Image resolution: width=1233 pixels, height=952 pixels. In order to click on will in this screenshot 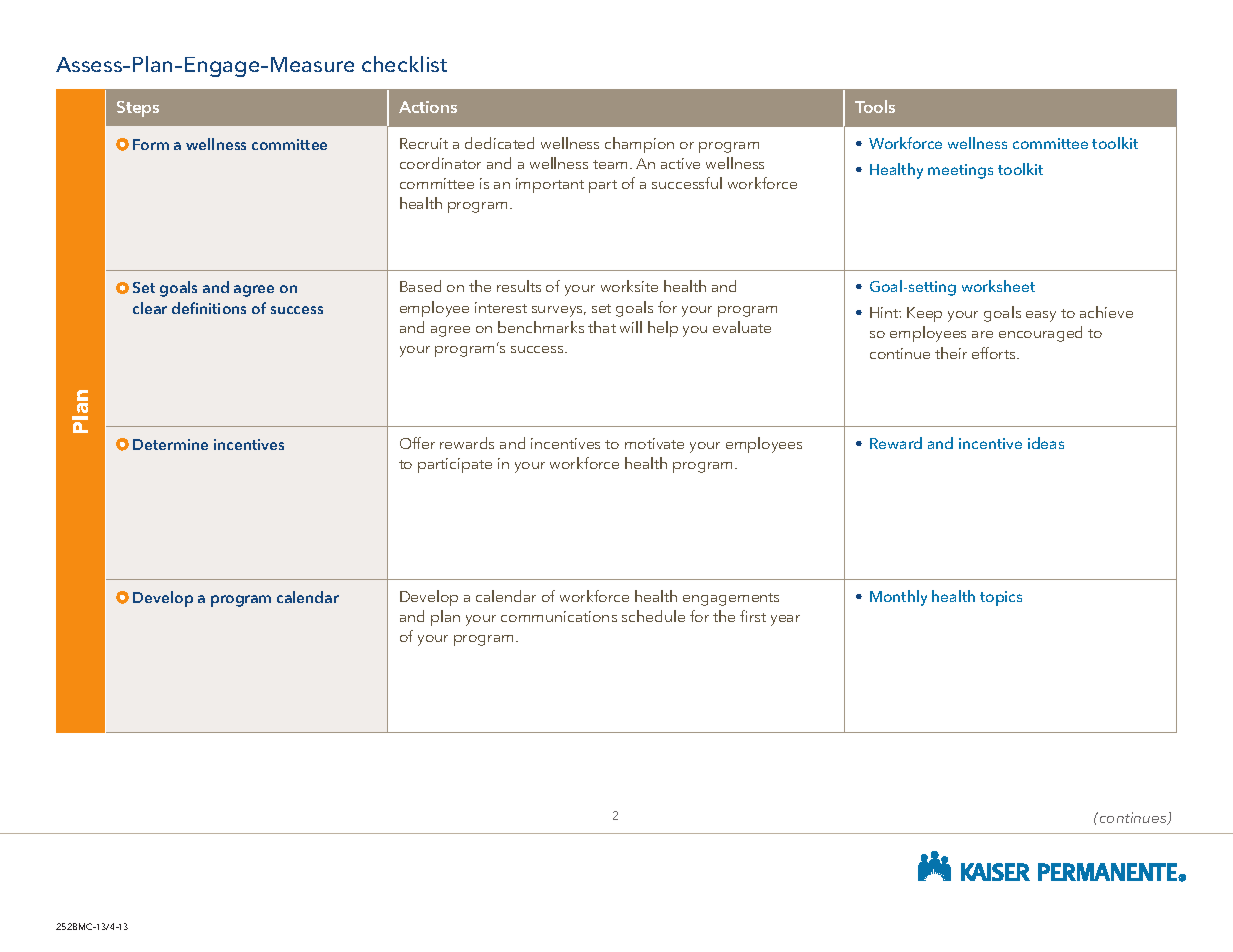, I will do `click(631, 327)`.
